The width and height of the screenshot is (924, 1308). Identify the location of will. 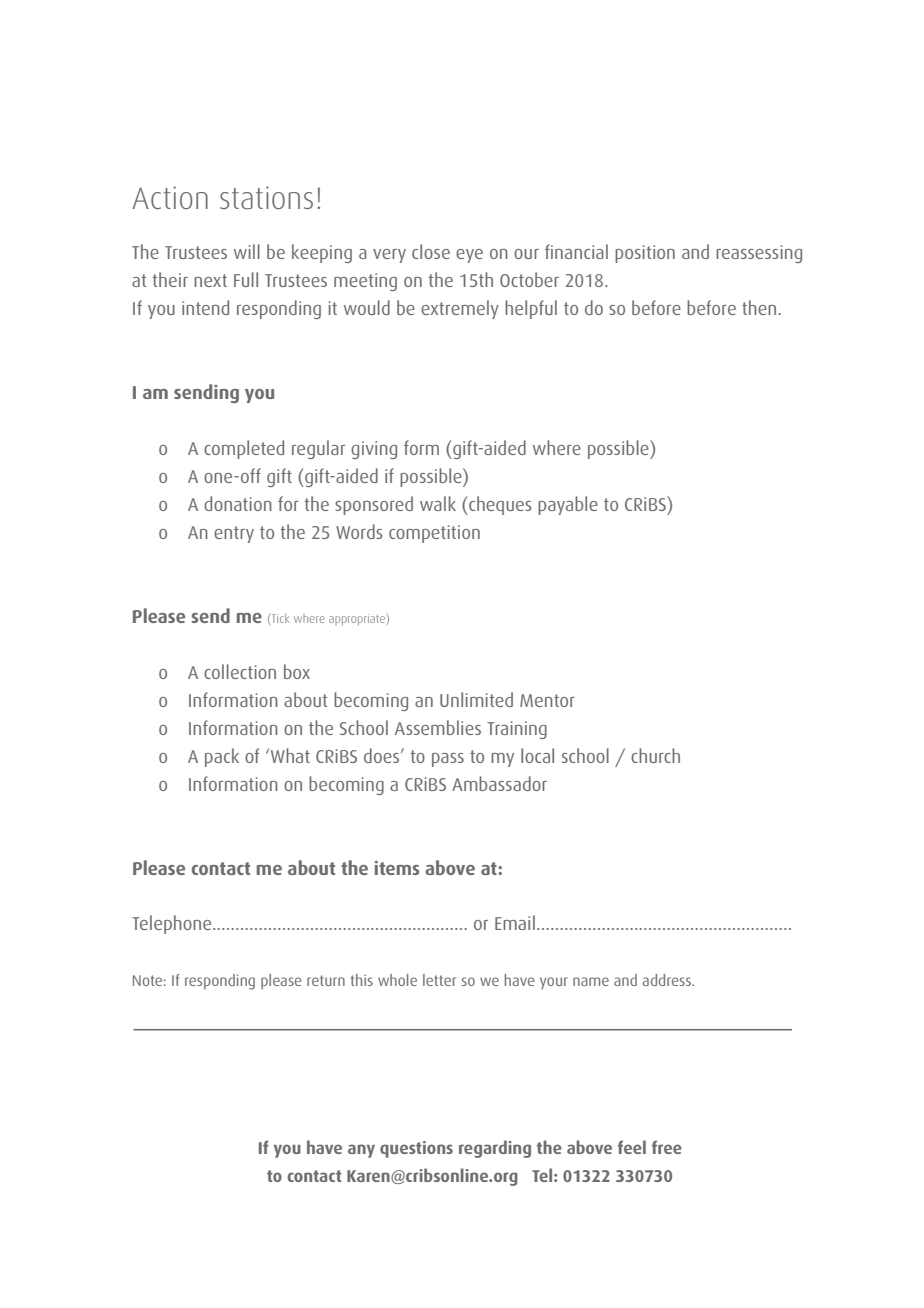
(247, 251).
